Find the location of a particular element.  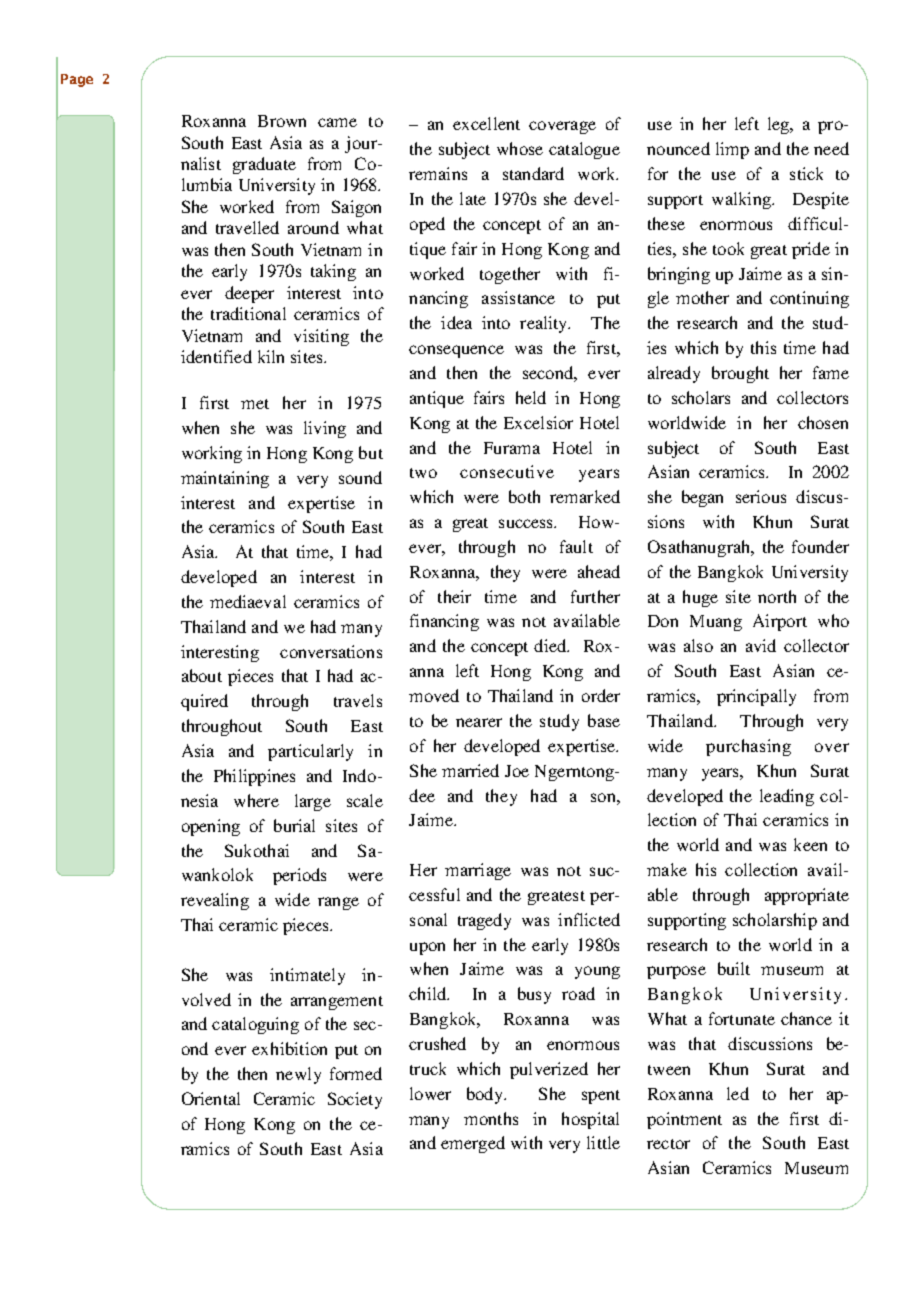

serious is located at coordinates (761, 496).
